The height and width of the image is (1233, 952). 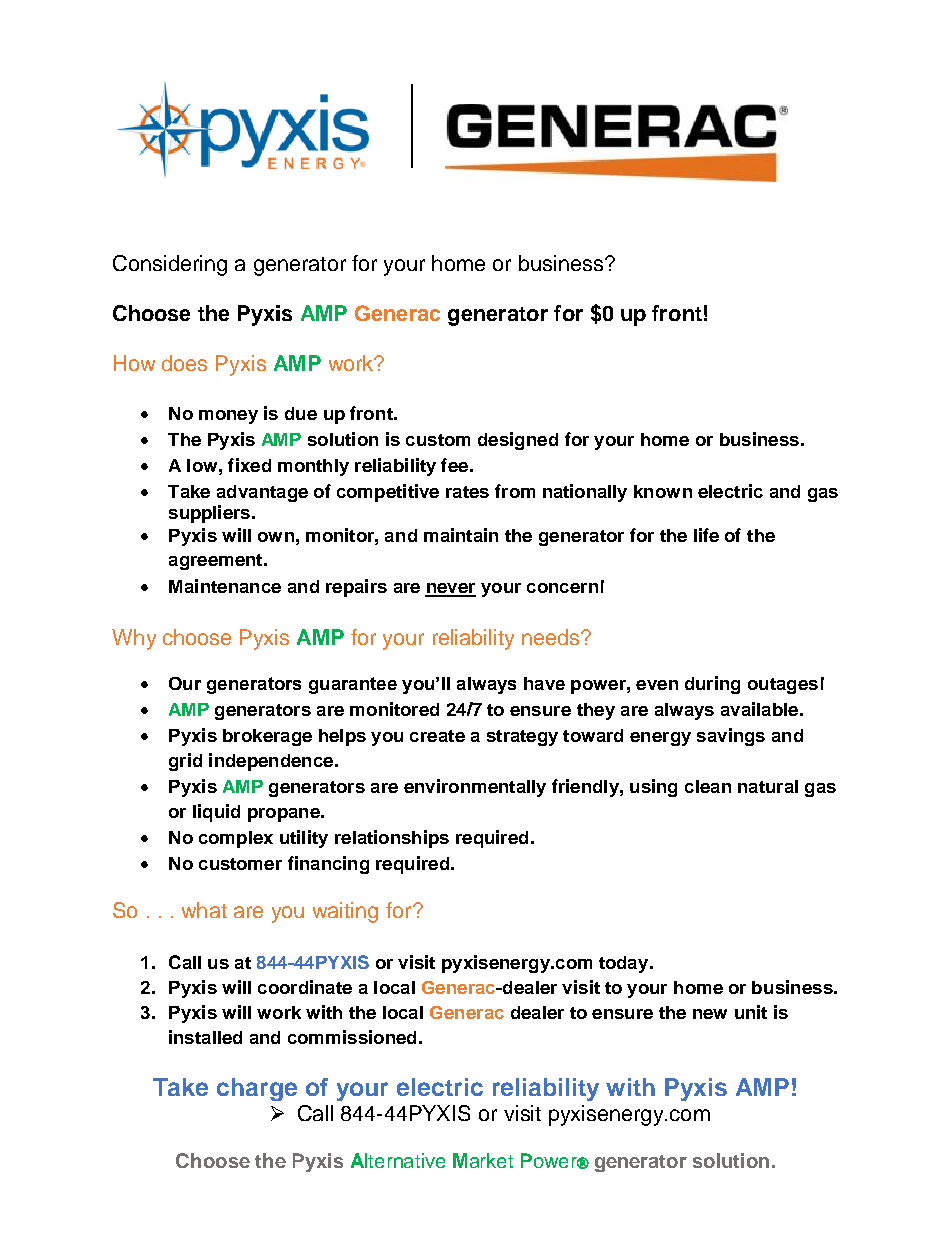 I want to click on designed, so click(x=518, y=441).
